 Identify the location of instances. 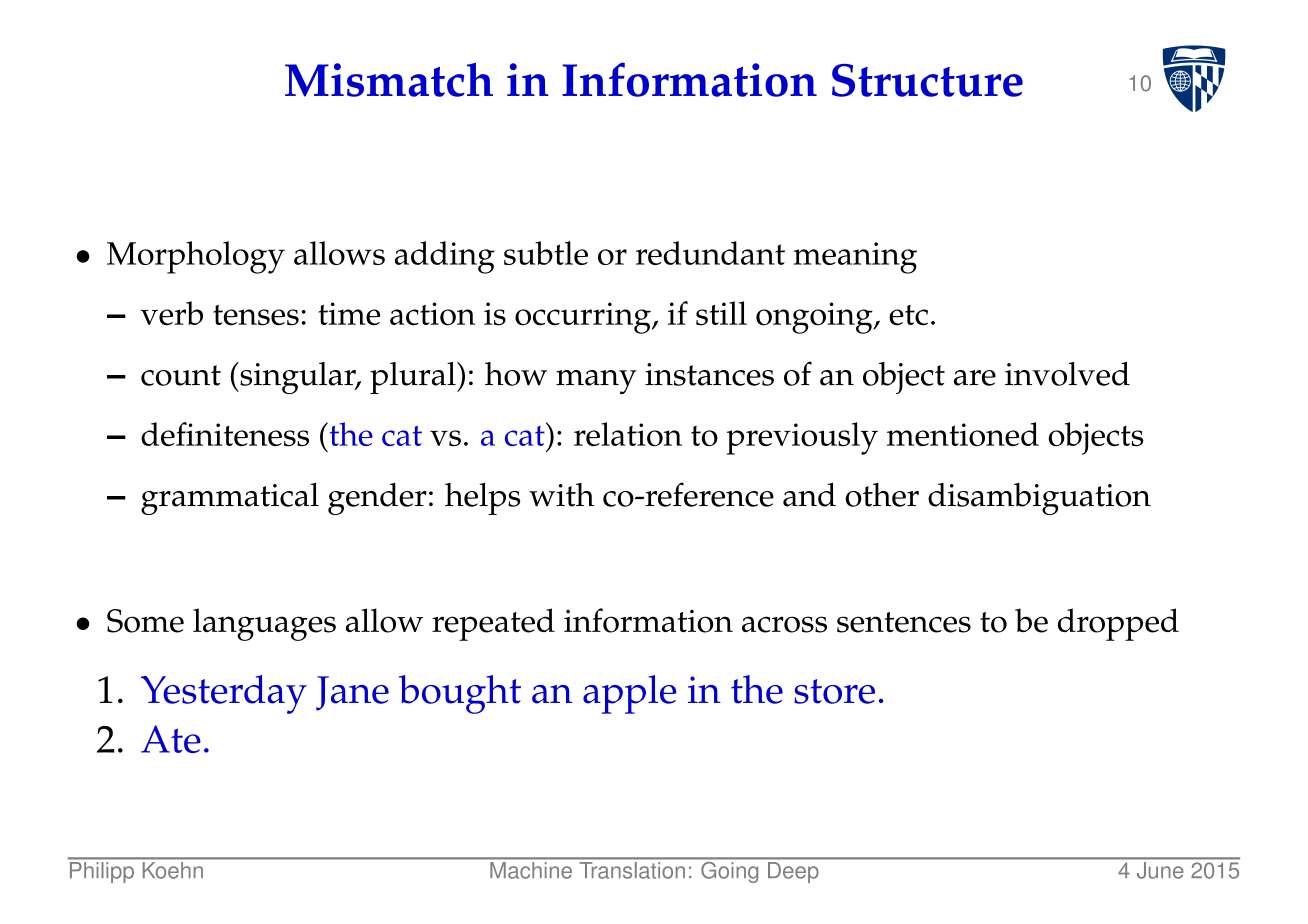
(709, 374).
